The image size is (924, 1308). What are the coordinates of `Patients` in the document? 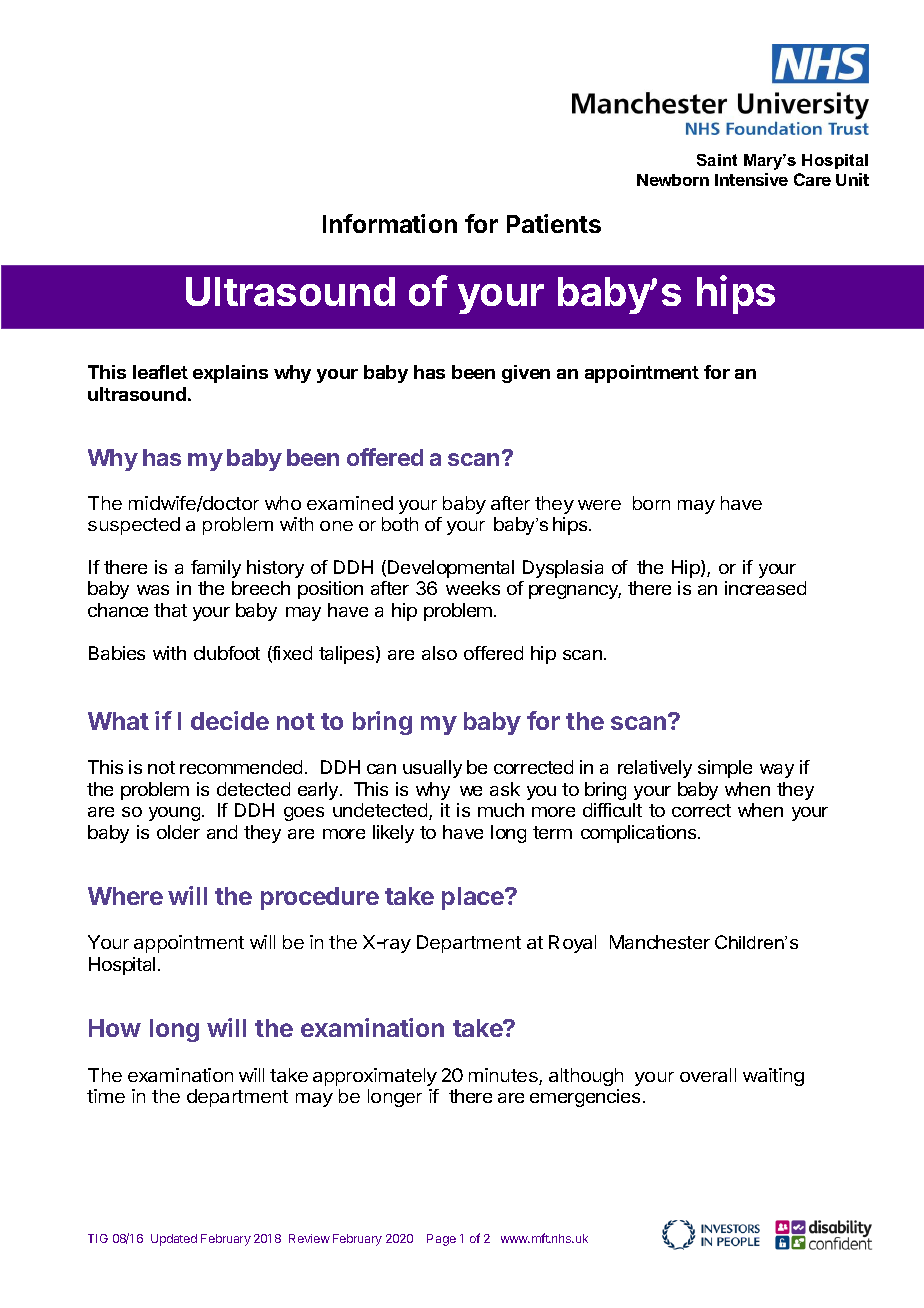 It's located at (554, 223).
